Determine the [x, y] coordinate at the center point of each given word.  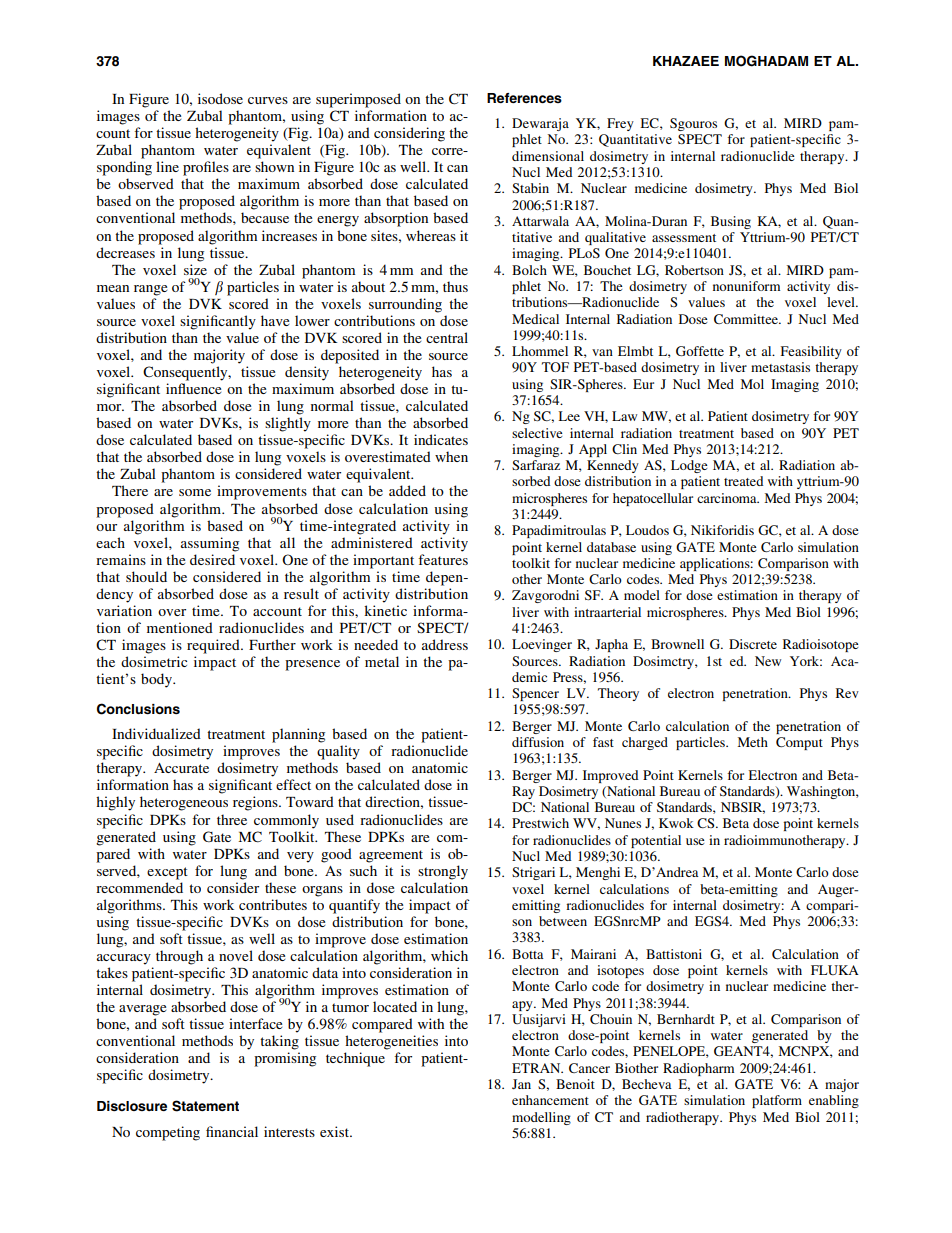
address [445, 644]
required [214, 646]
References [524, 98]
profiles [206, 168]
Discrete [753, 644]
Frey [620, 124]
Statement [205, 1106]
